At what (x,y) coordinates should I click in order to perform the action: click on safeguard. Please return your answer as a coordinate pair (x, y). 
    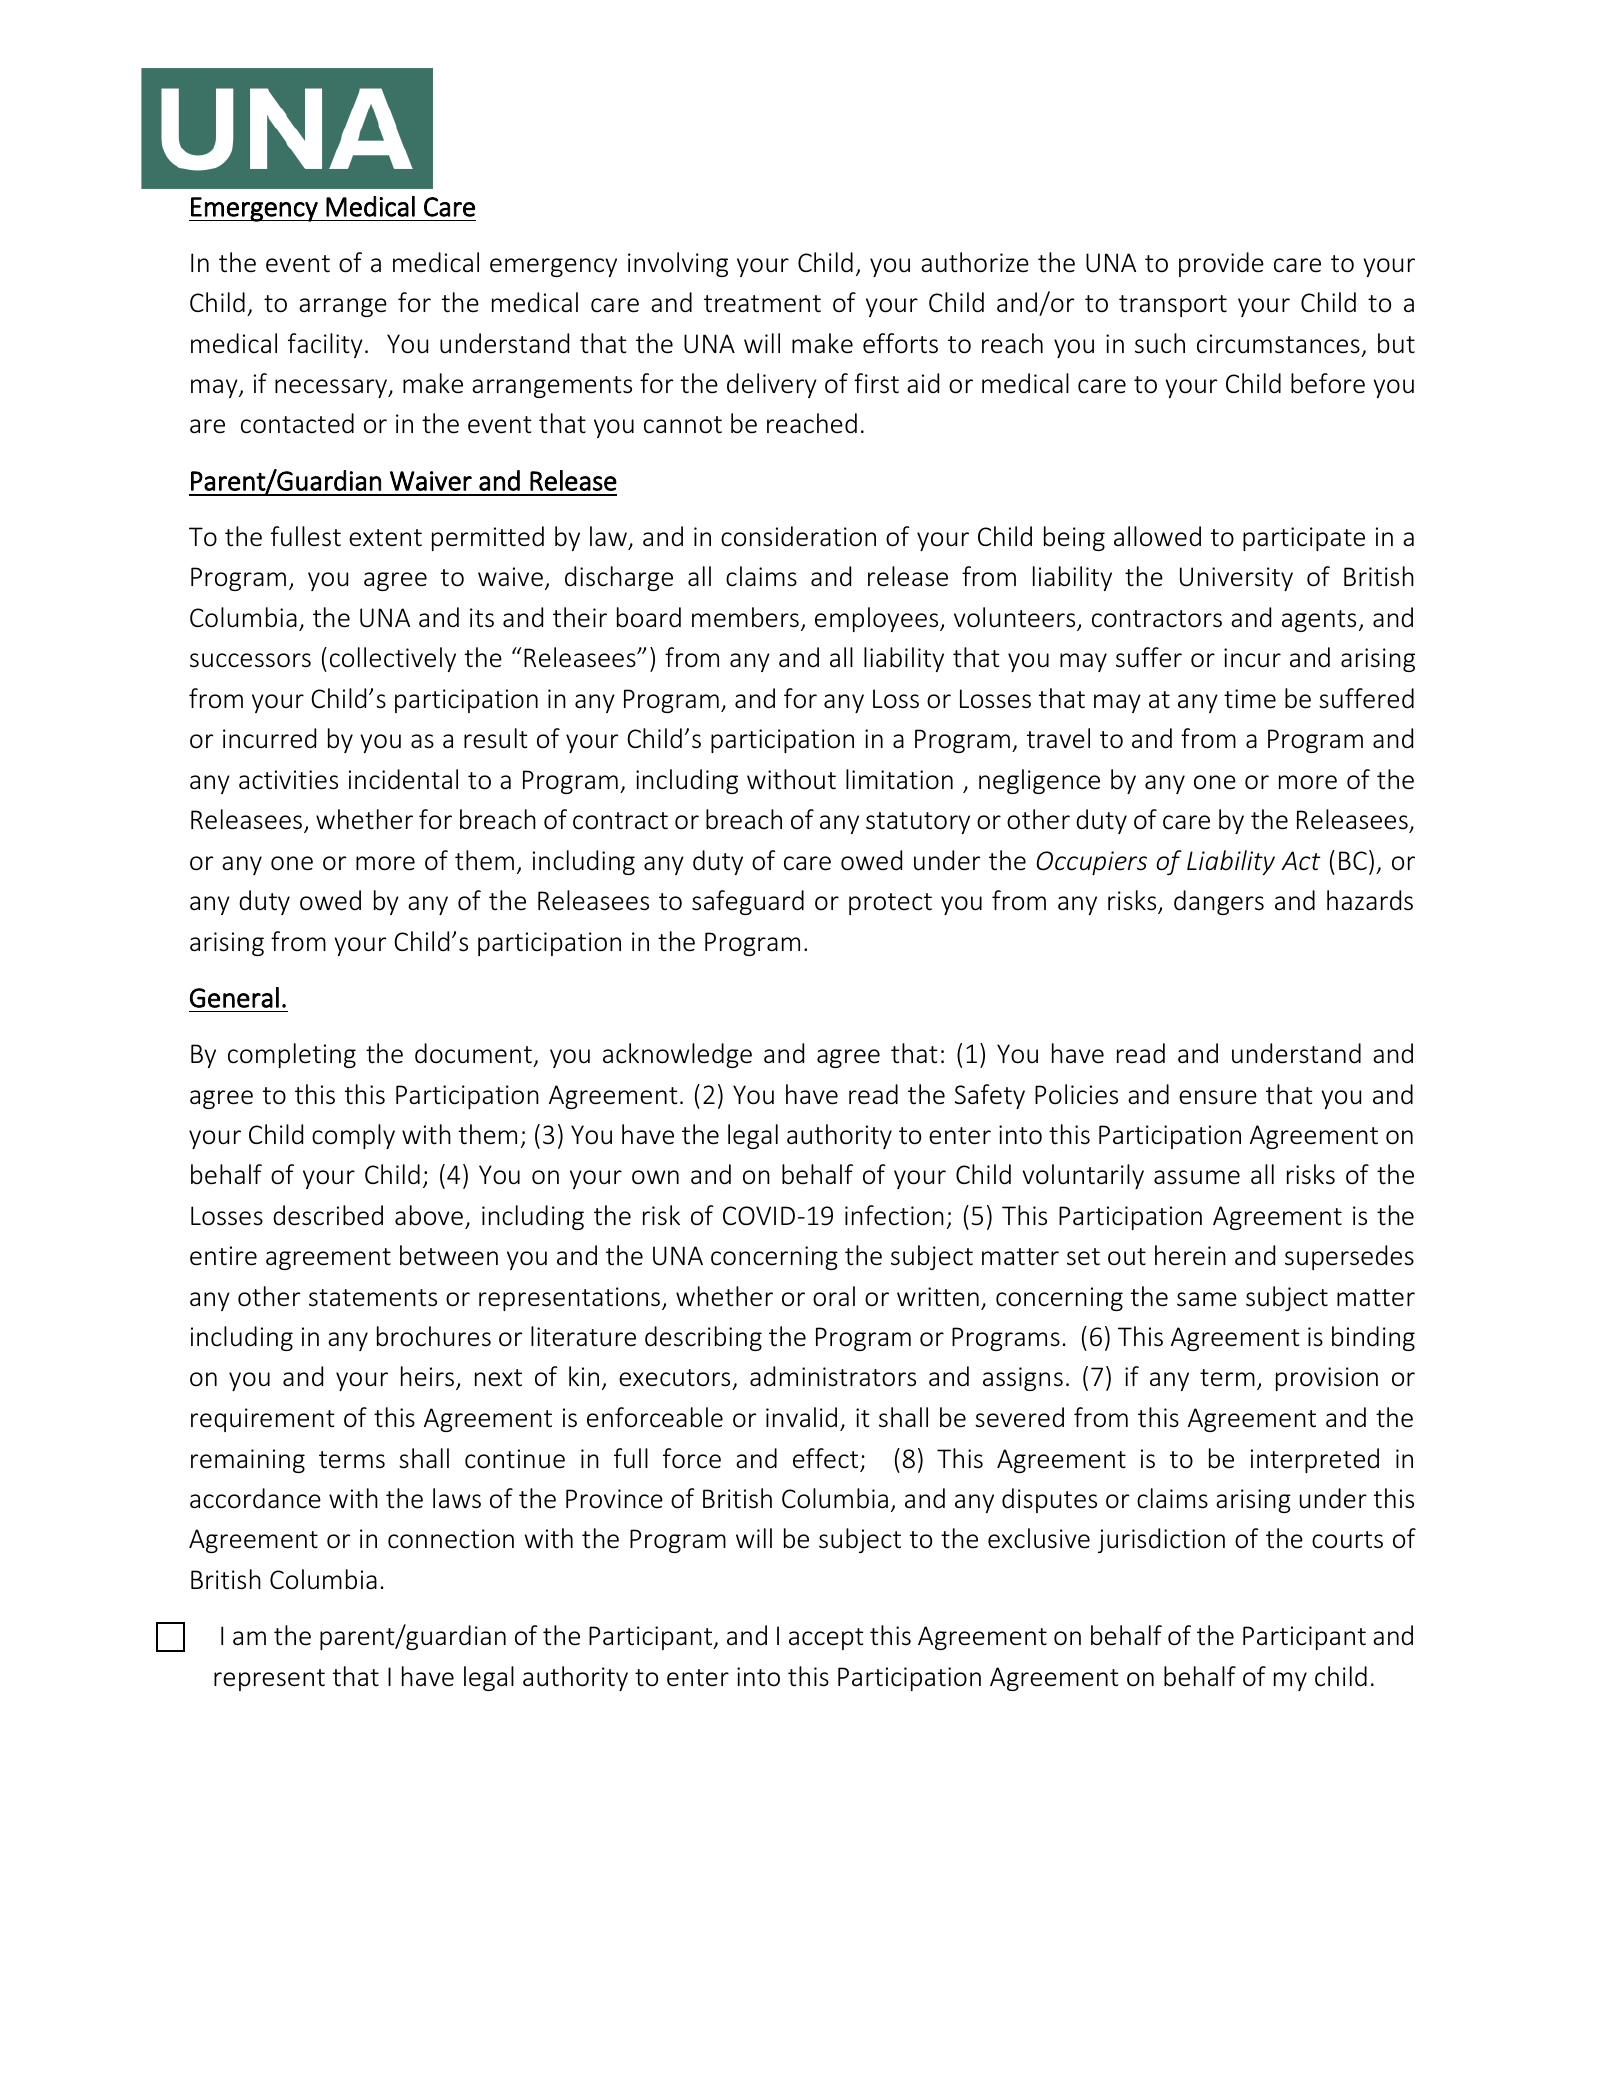
    Looking at the image, I should click on (748, 902).
